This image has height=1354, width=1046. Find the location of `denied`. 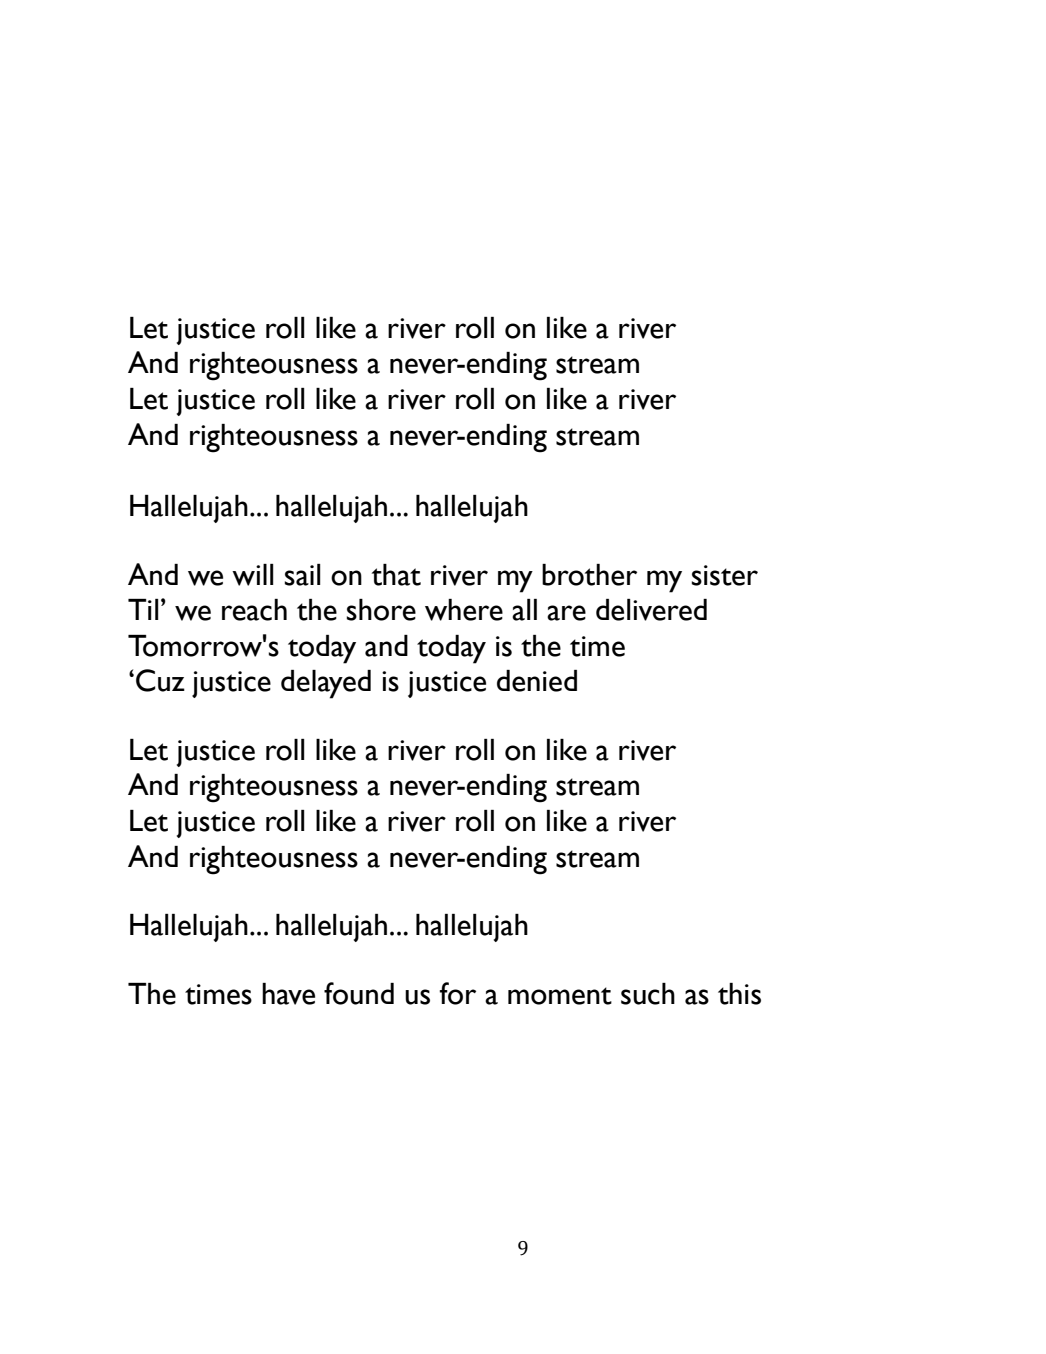

denied is located at coordinates (537, 681).
